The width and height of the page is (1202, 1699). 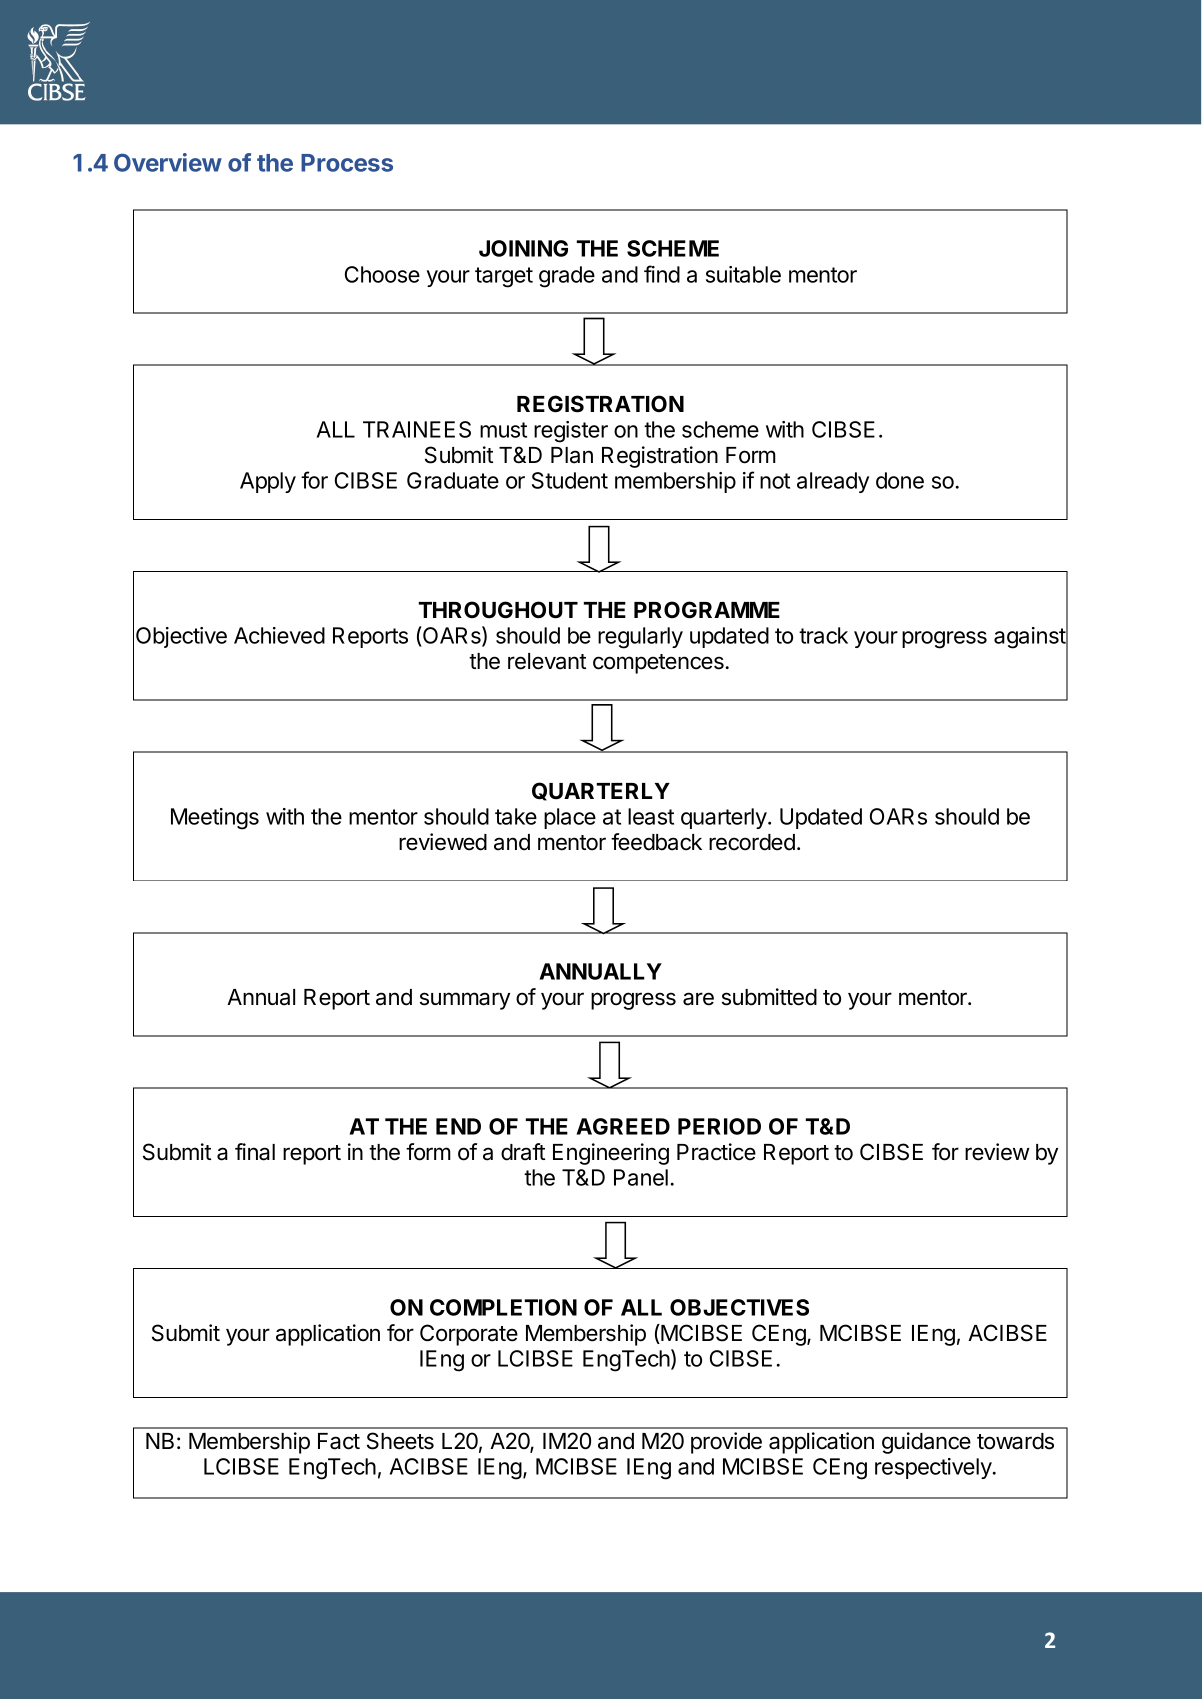 I want to click on recorded, so click(x=752, y=842).
